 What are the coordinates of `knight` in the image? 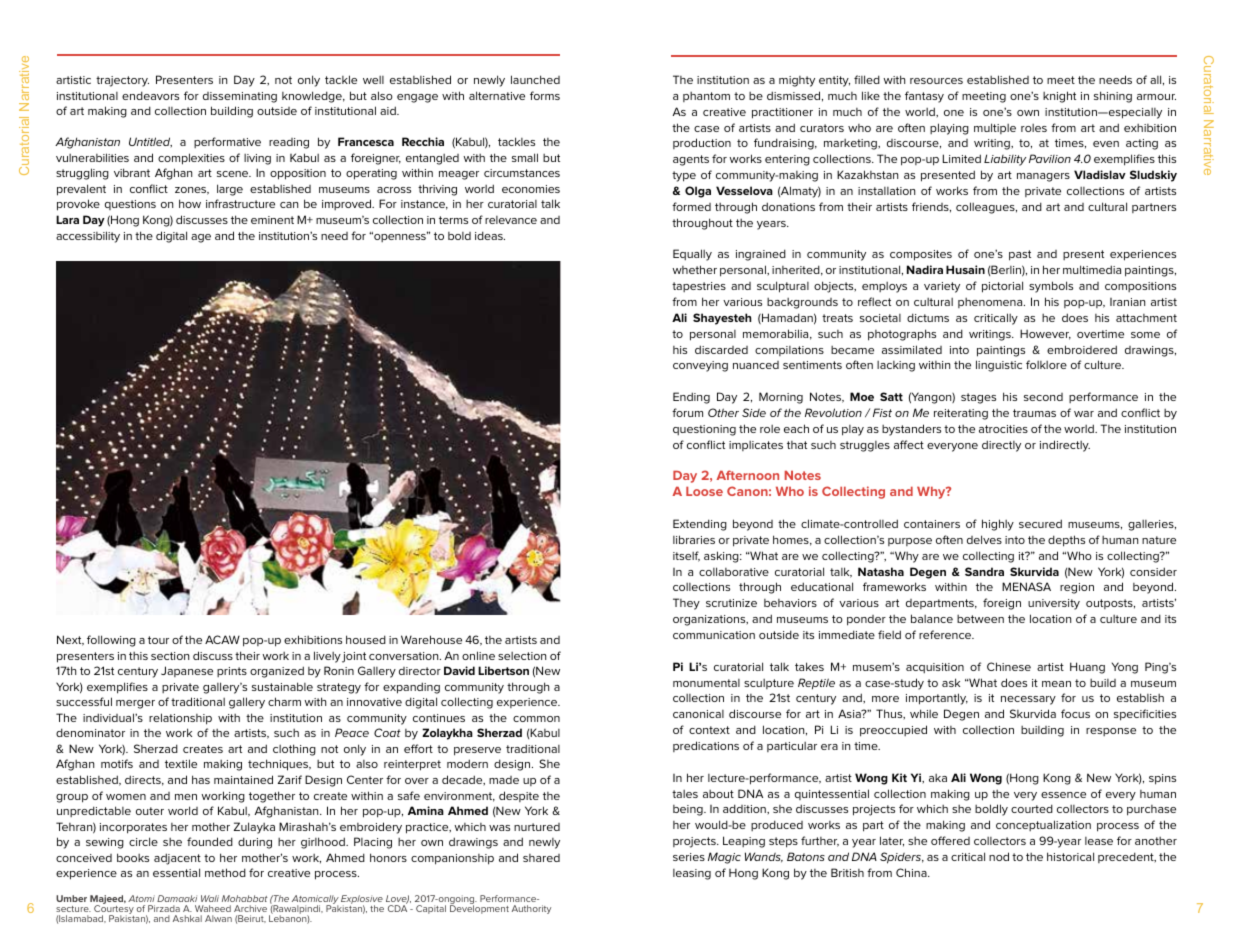 It's located at (1059, 97).
